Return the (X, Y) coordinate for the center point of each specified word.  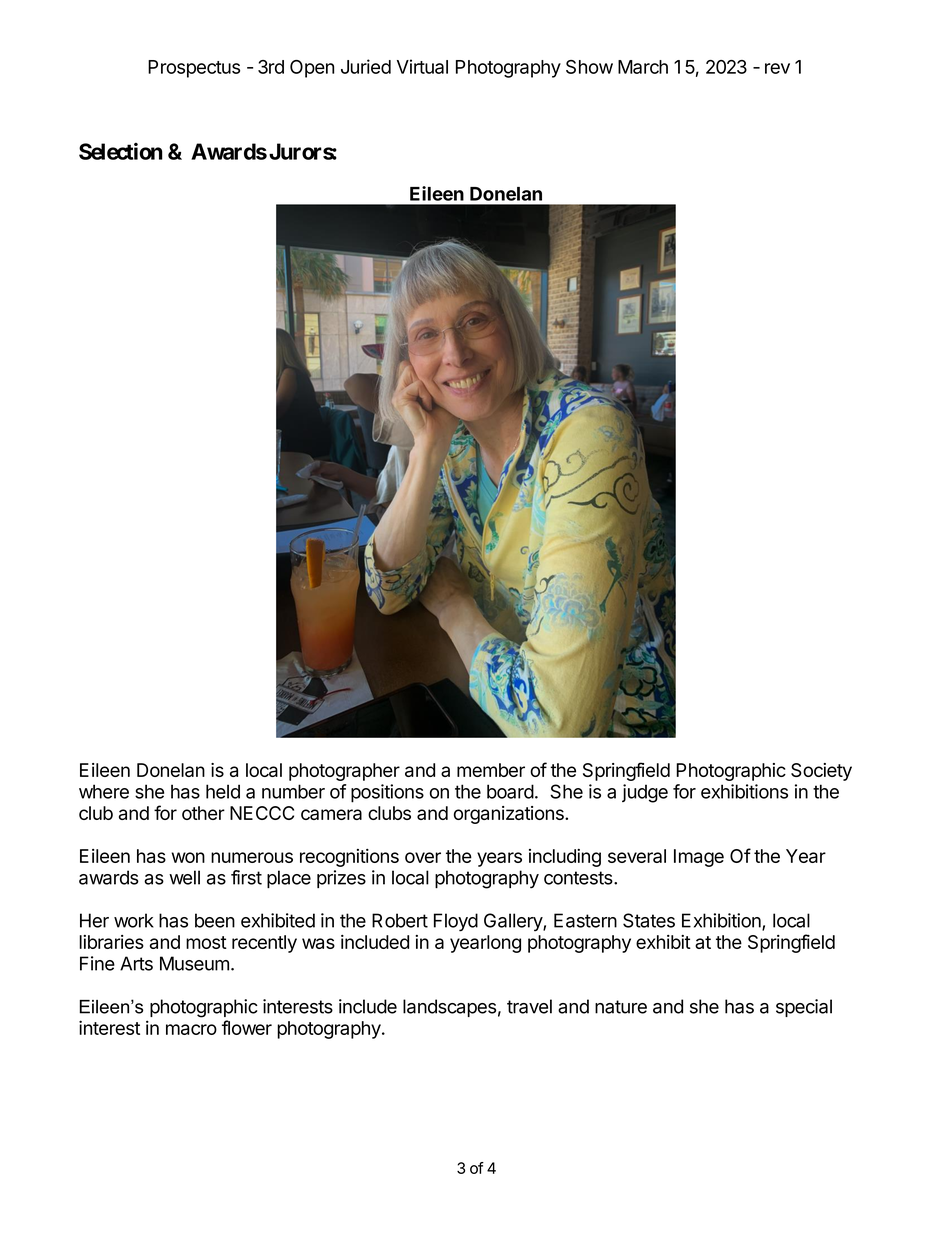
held (223, 791)
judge (645, 793)
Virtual (422, 66)
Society (821, 772)
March (643, 67)
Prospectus (194, 69)
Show (589, 67)
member (491, 770)
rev (777, 68)
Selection (121, 151)
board (510, 791)
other (203, 813)
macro (191, 1029)
